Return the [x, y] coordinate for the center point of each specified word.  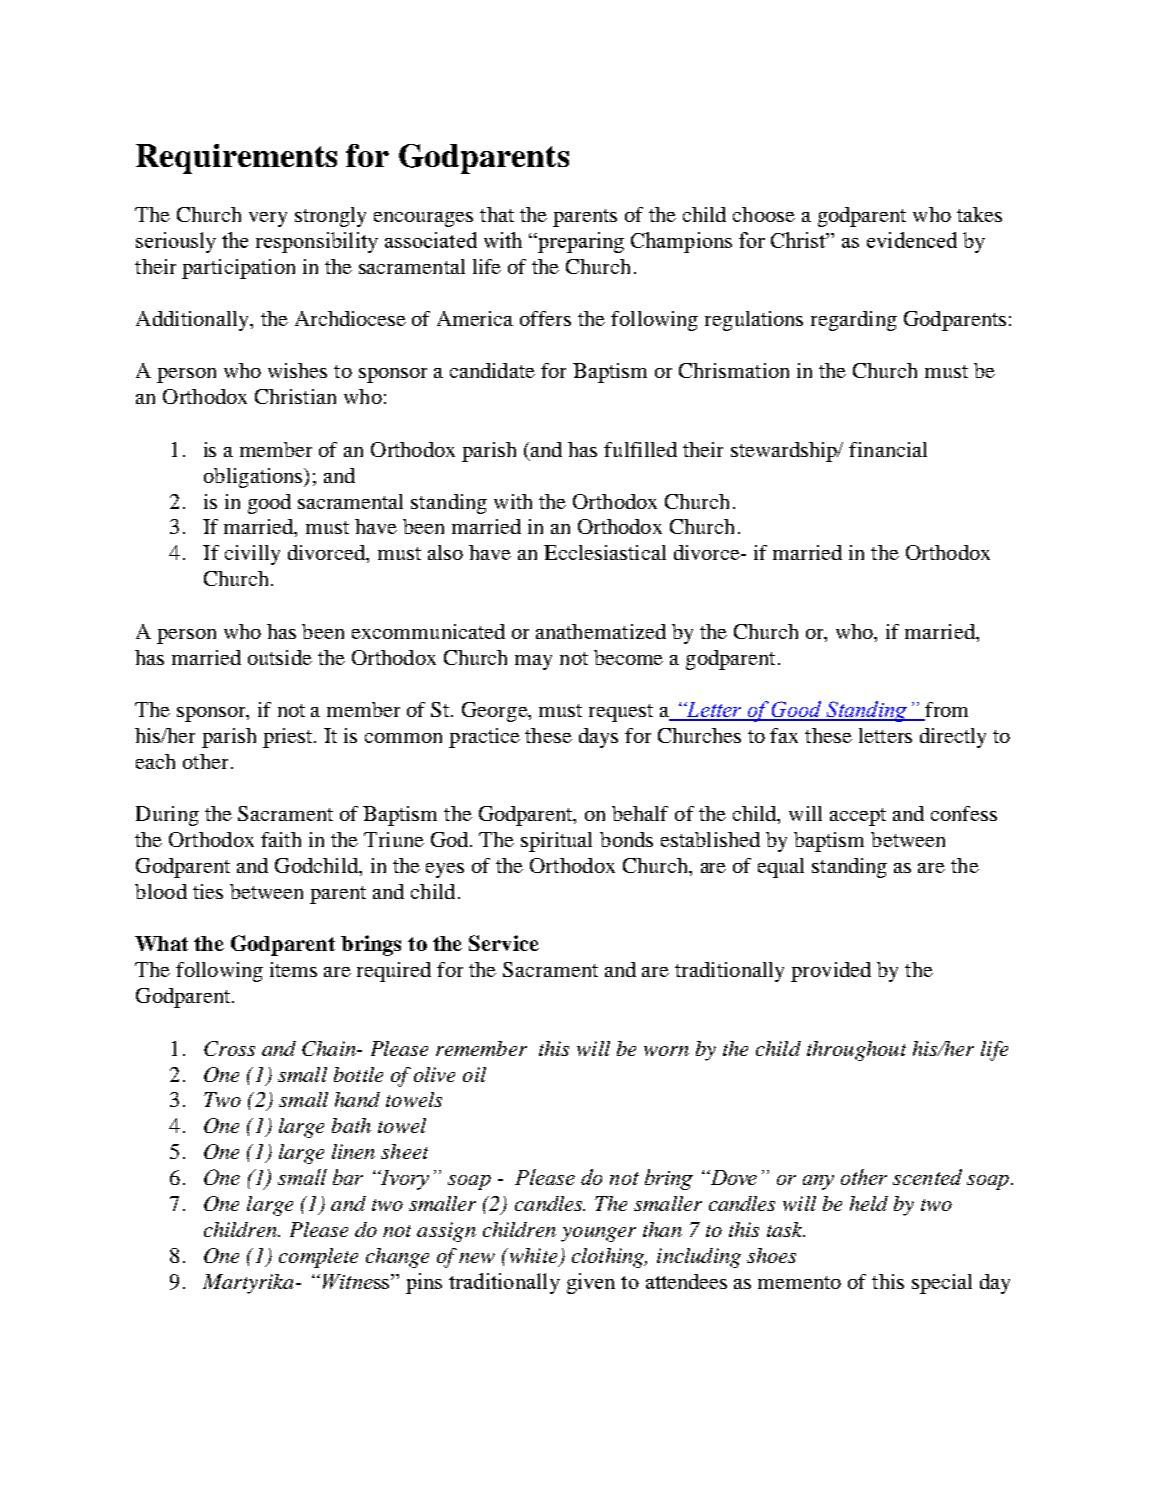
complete [318, 1258]
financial [888, 449]
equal [781, 868]
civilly [252, 555]
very [268, 219]
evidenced [912, 240]
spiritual [556, 842]
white [533, 1257]
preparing [580, 242]
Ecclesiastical [605, 552]
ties [208, 891]
